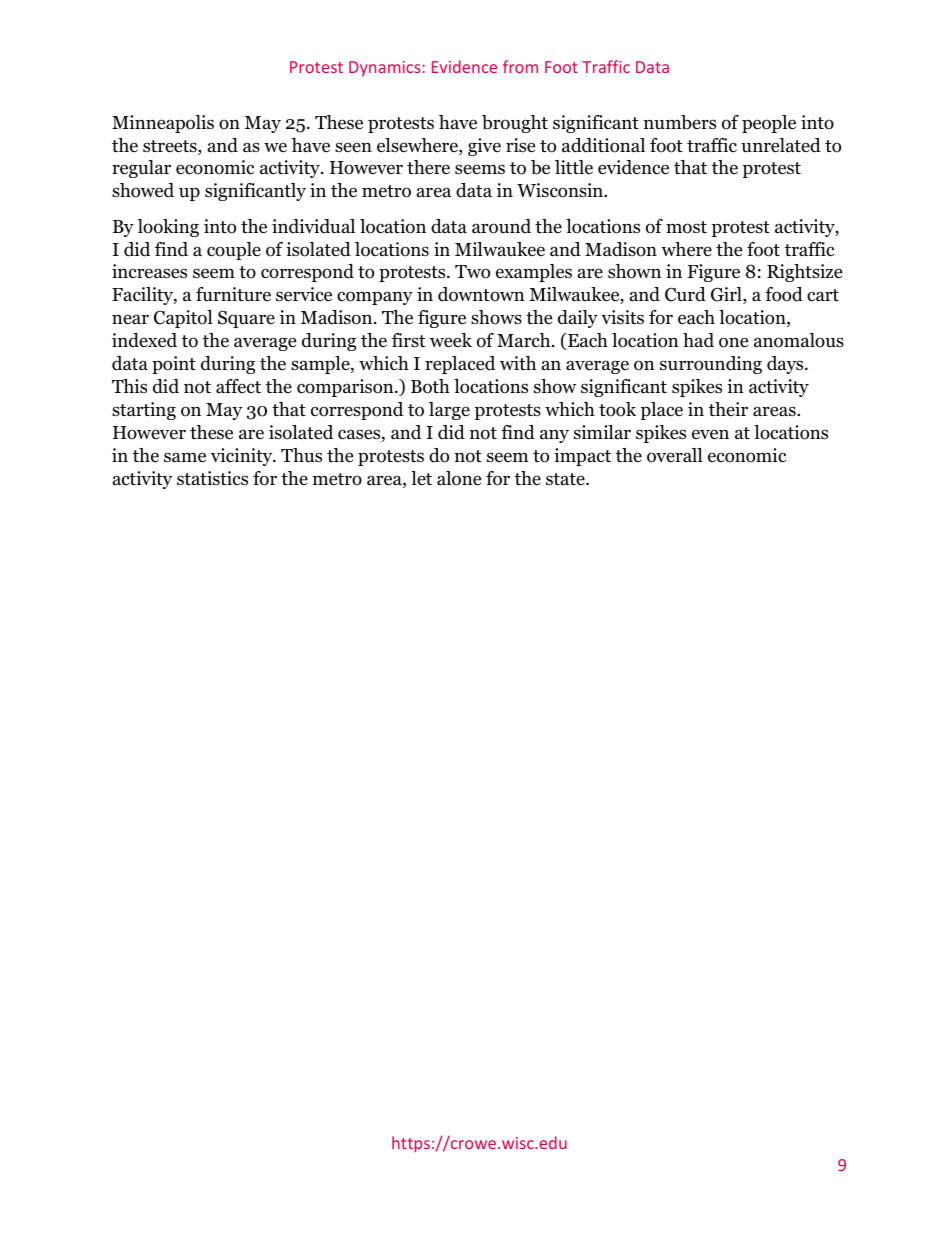 Image resolution: width=952 pixels, height=1233 pixels. What do you see at coordinates (472, 272) in the screenshot?
I see `Two` at bounding box center [472, 272].
